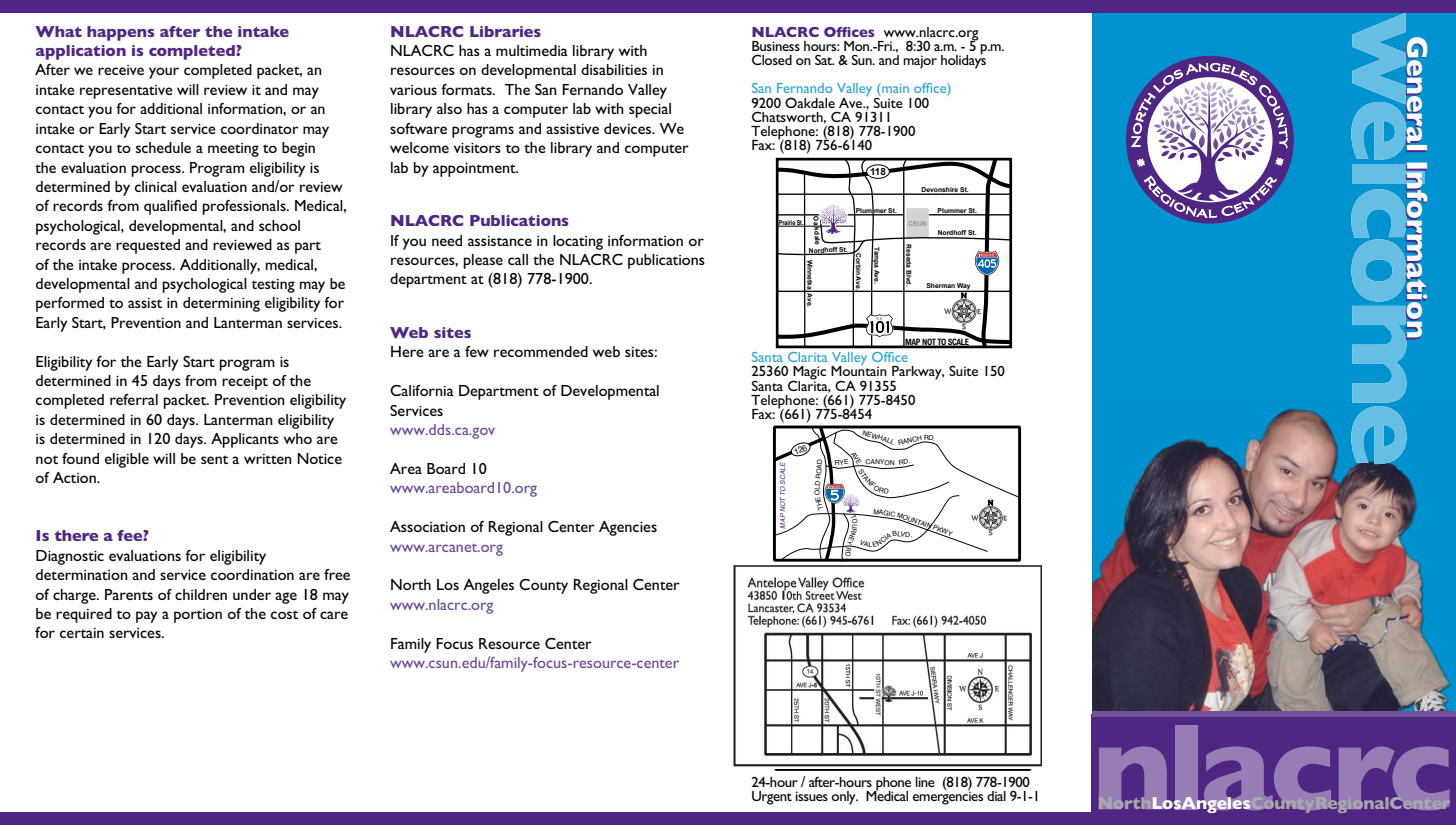 The width and height of the image is (1456, 825). What do you see at coordinates (82, 633) in the image?
I see `certain` at bounding box center [82, 633].
